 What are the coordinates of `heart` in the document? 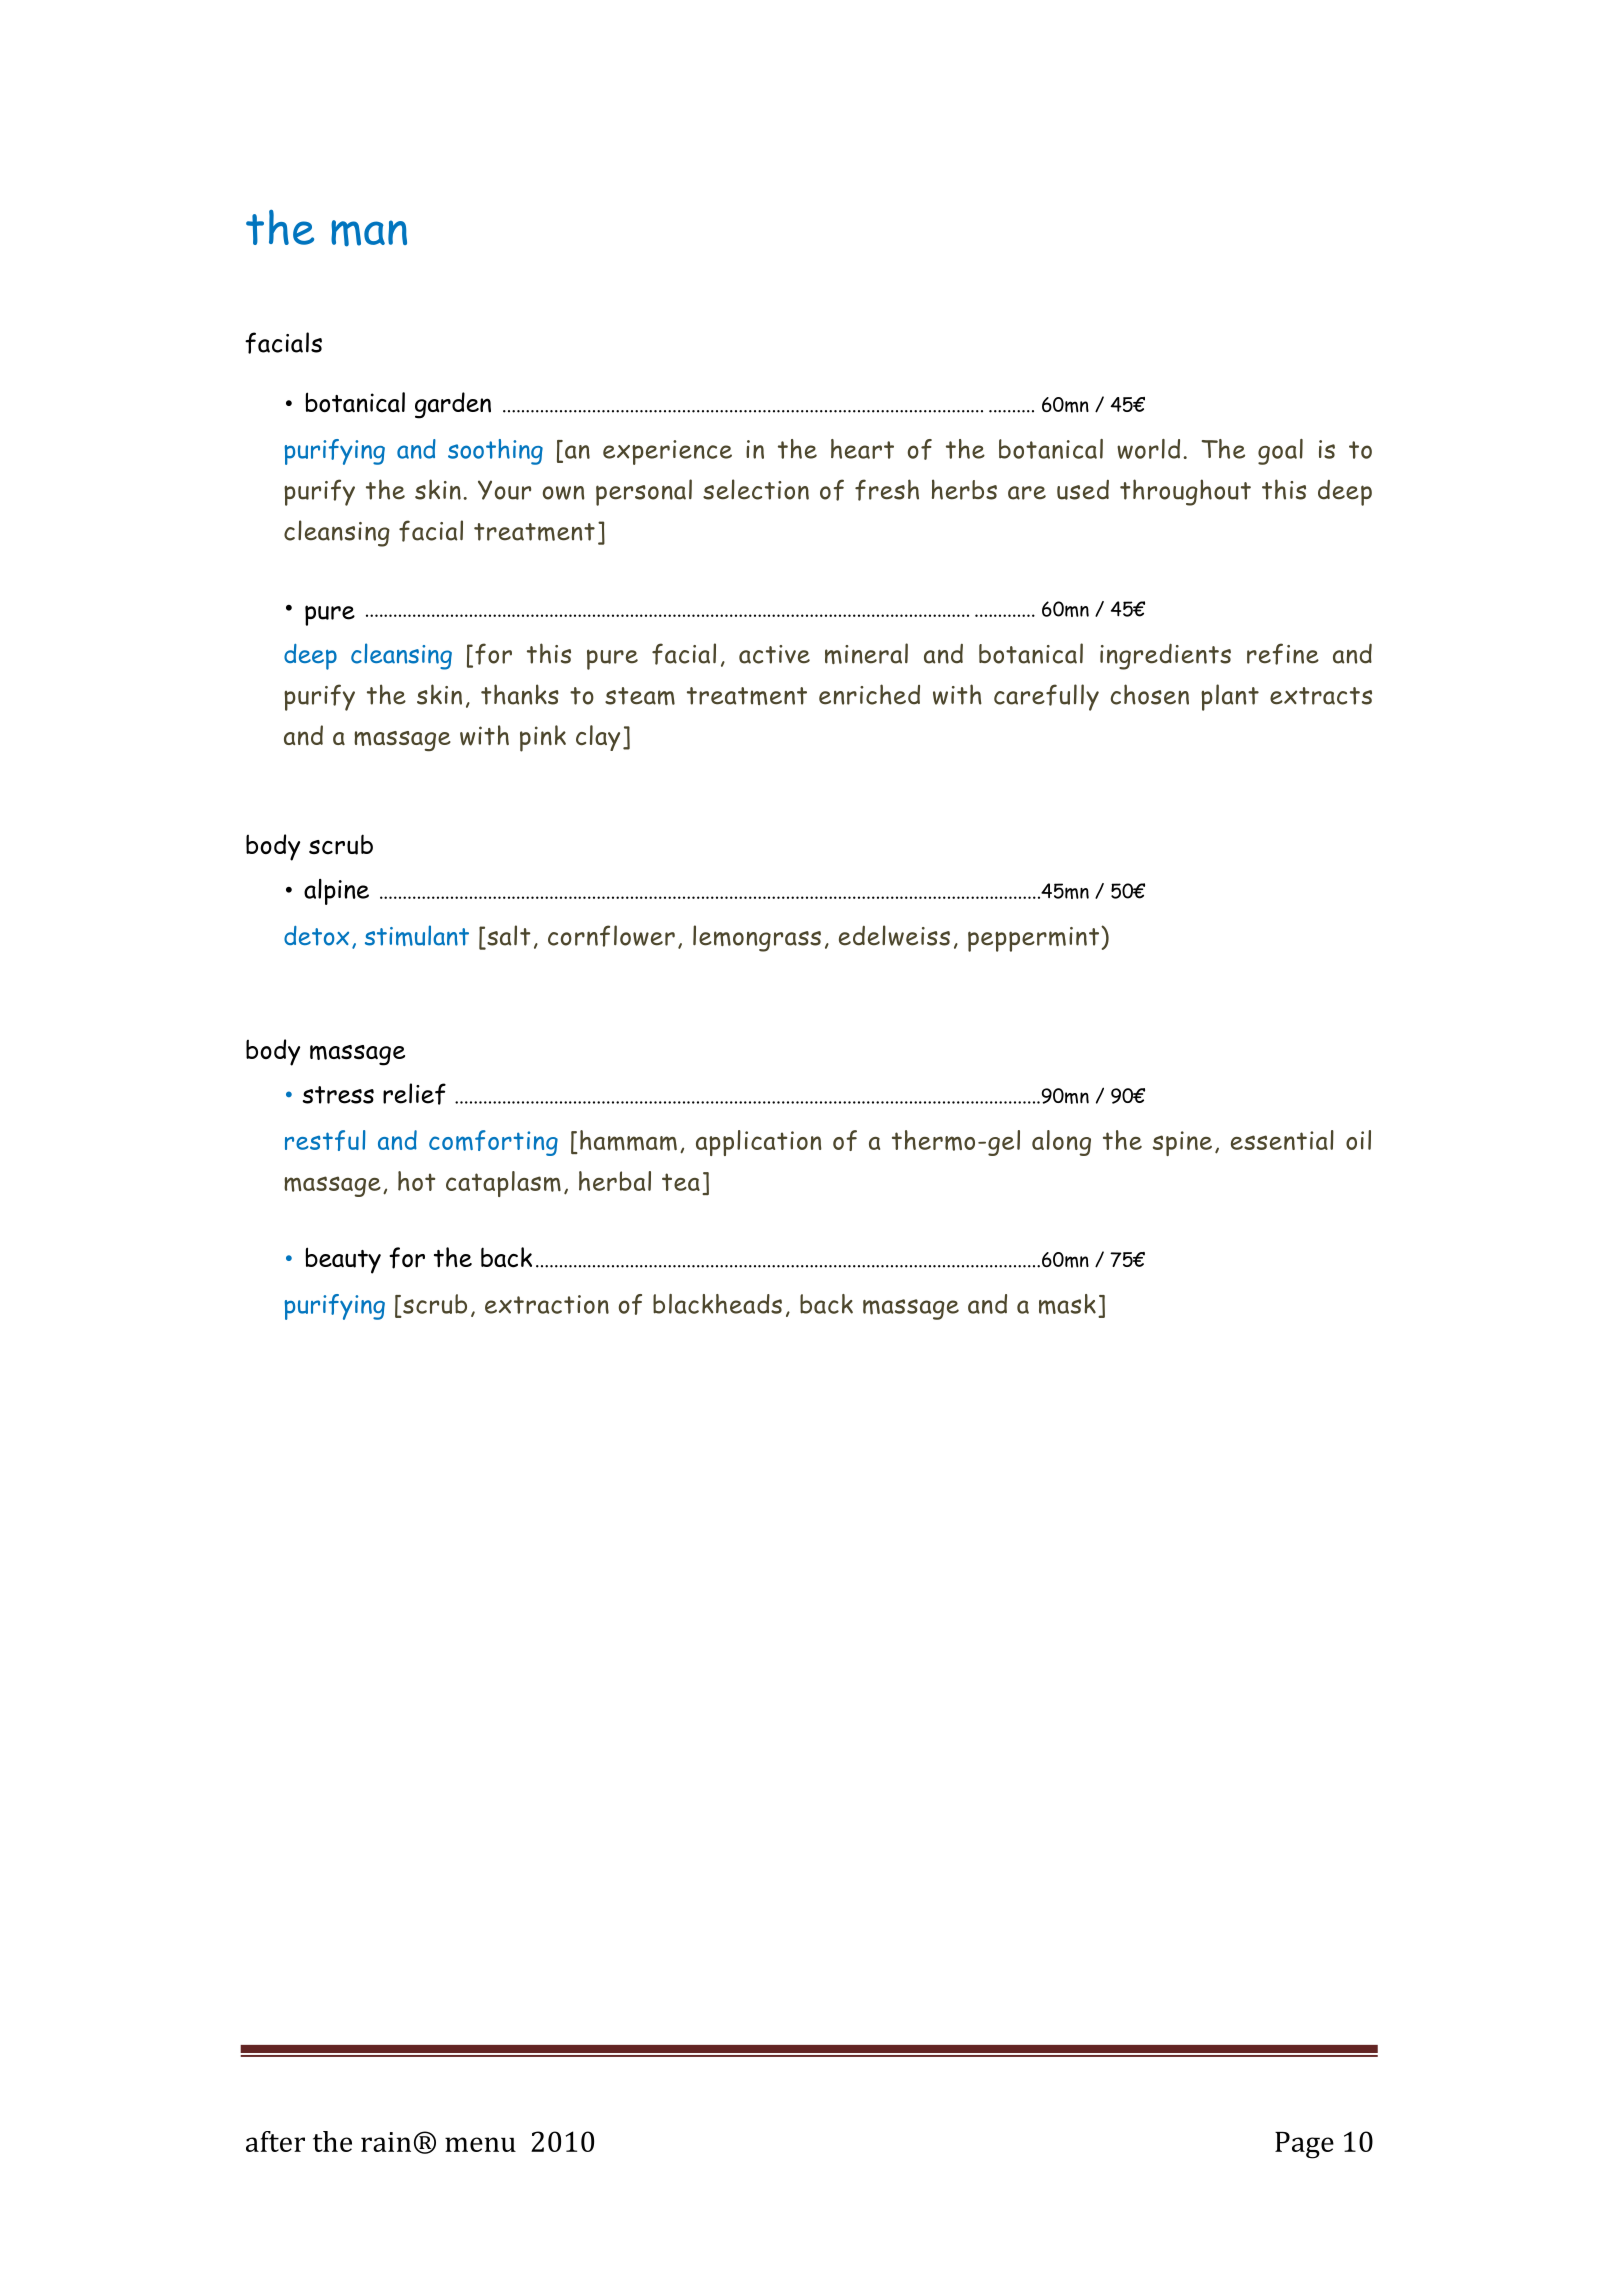 It's located at (862, 449).
